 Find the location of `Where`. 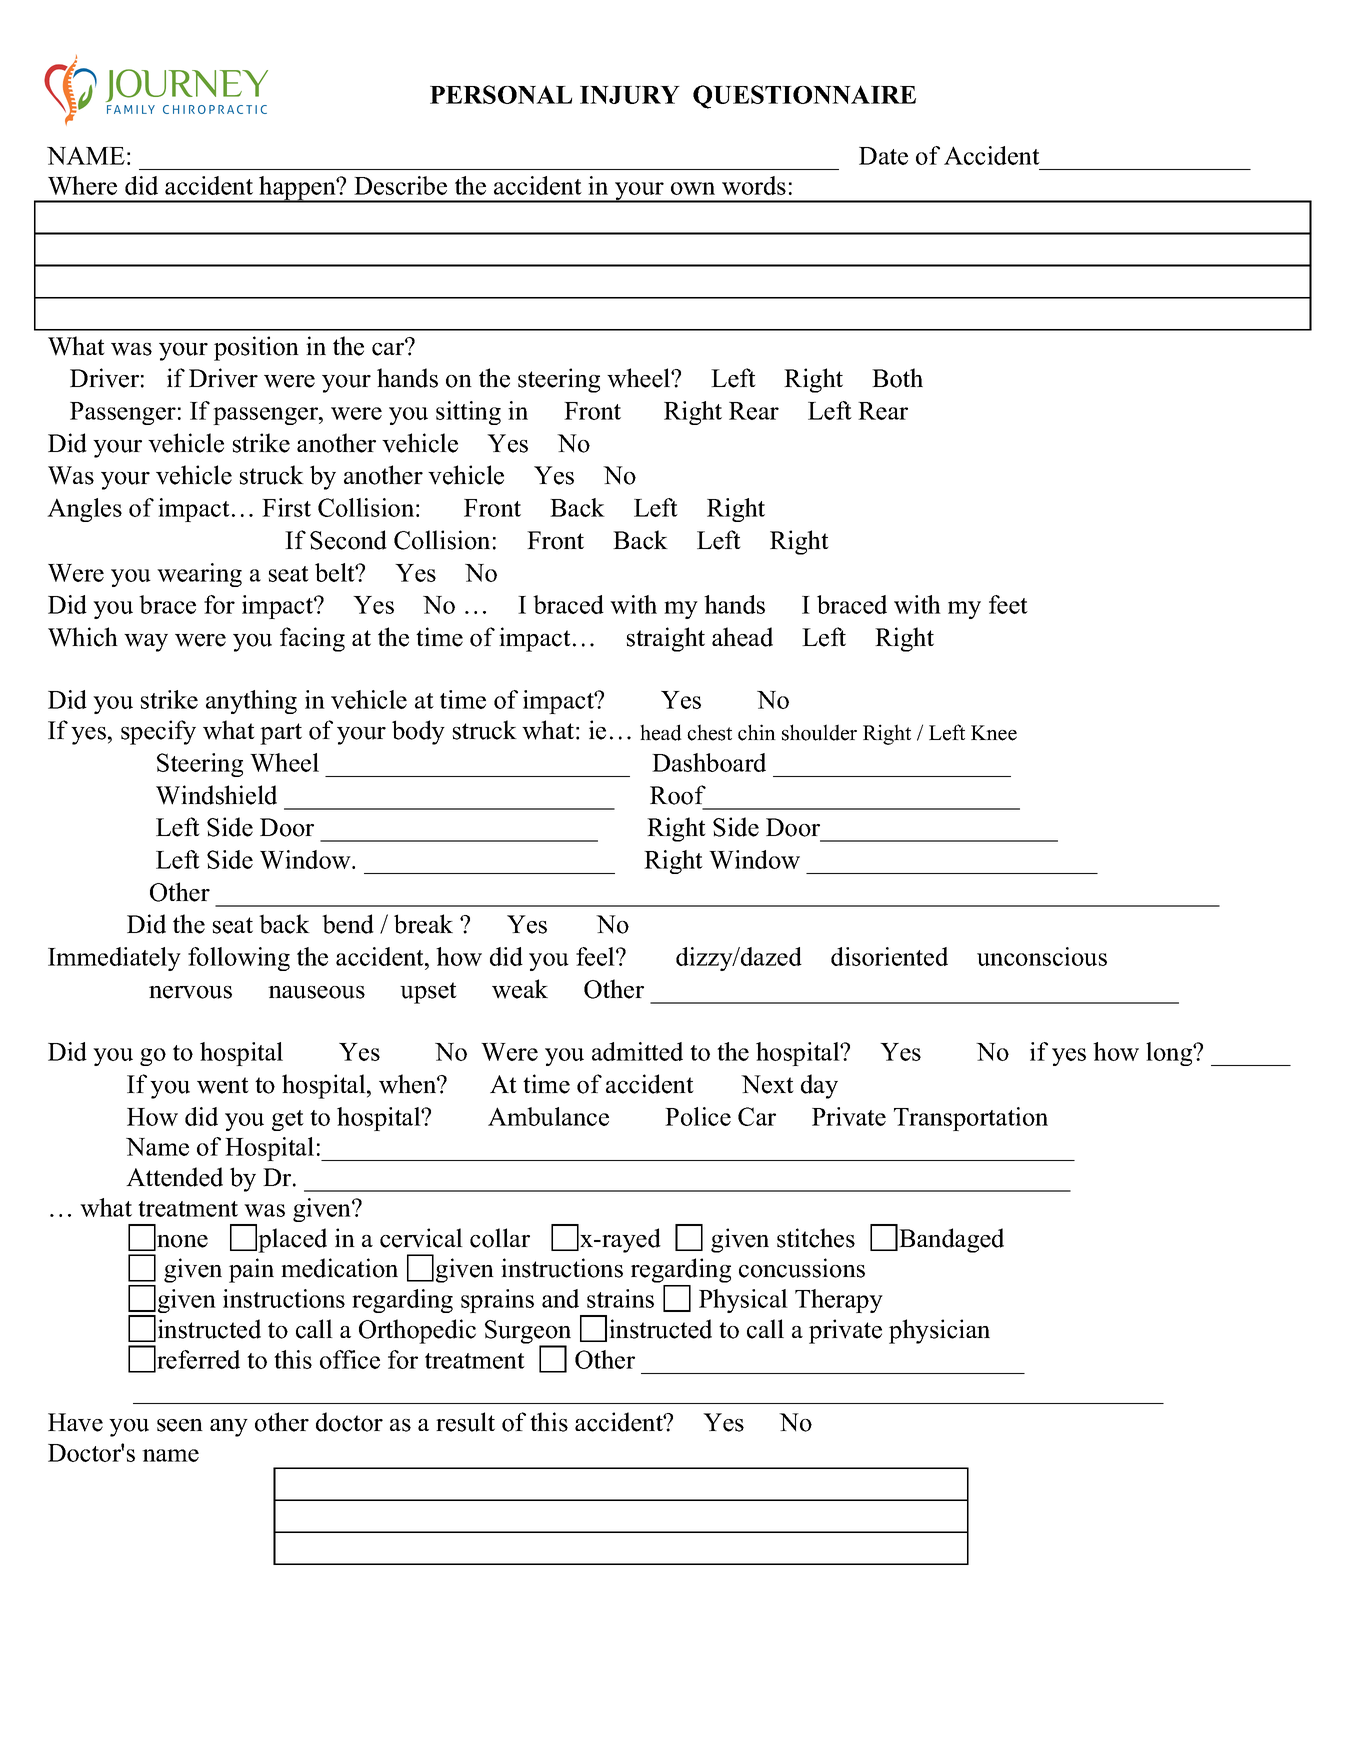

Where is located at coordinates (82, 185).
